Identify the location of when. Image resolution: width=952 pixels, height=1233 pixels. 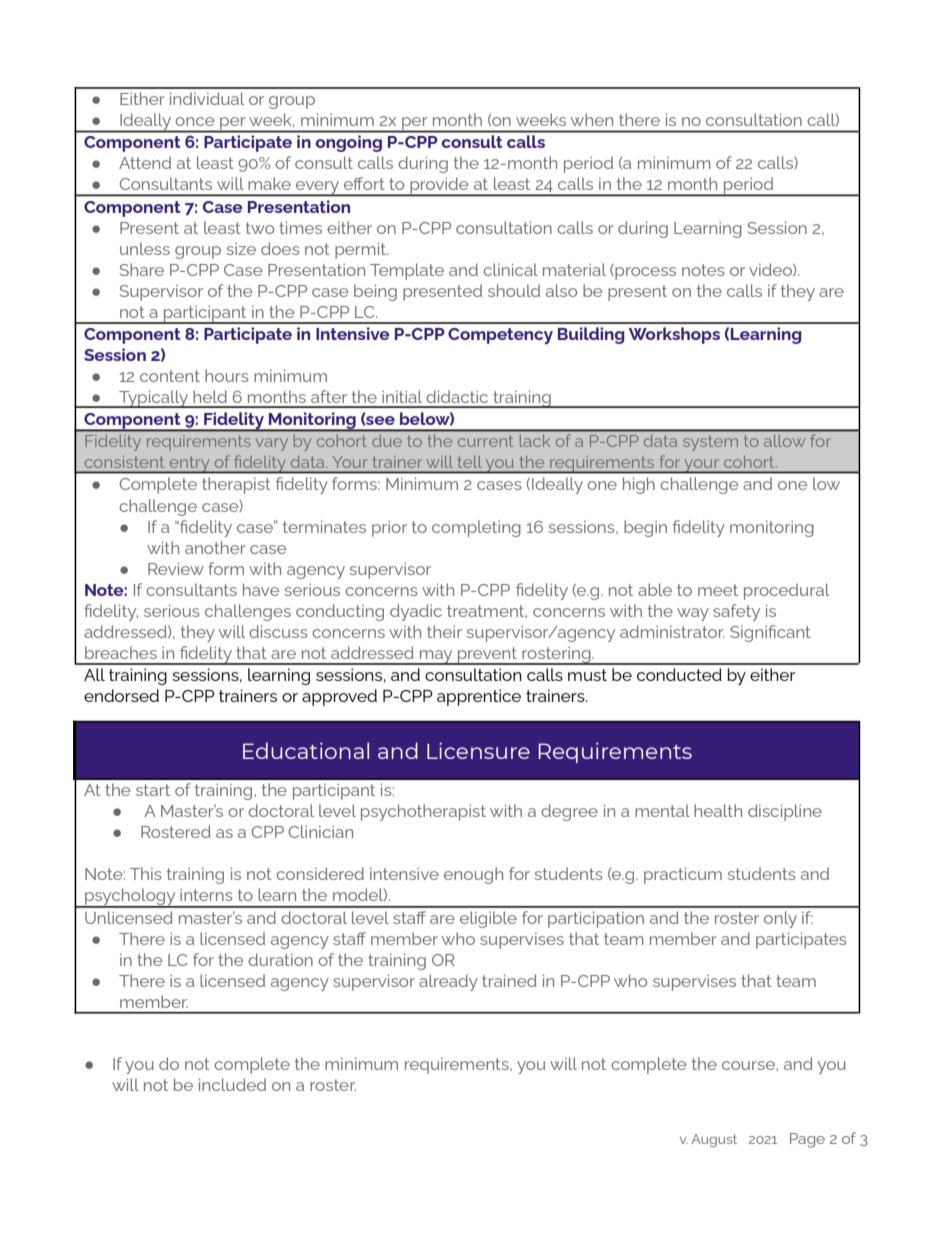
(592, 119).
